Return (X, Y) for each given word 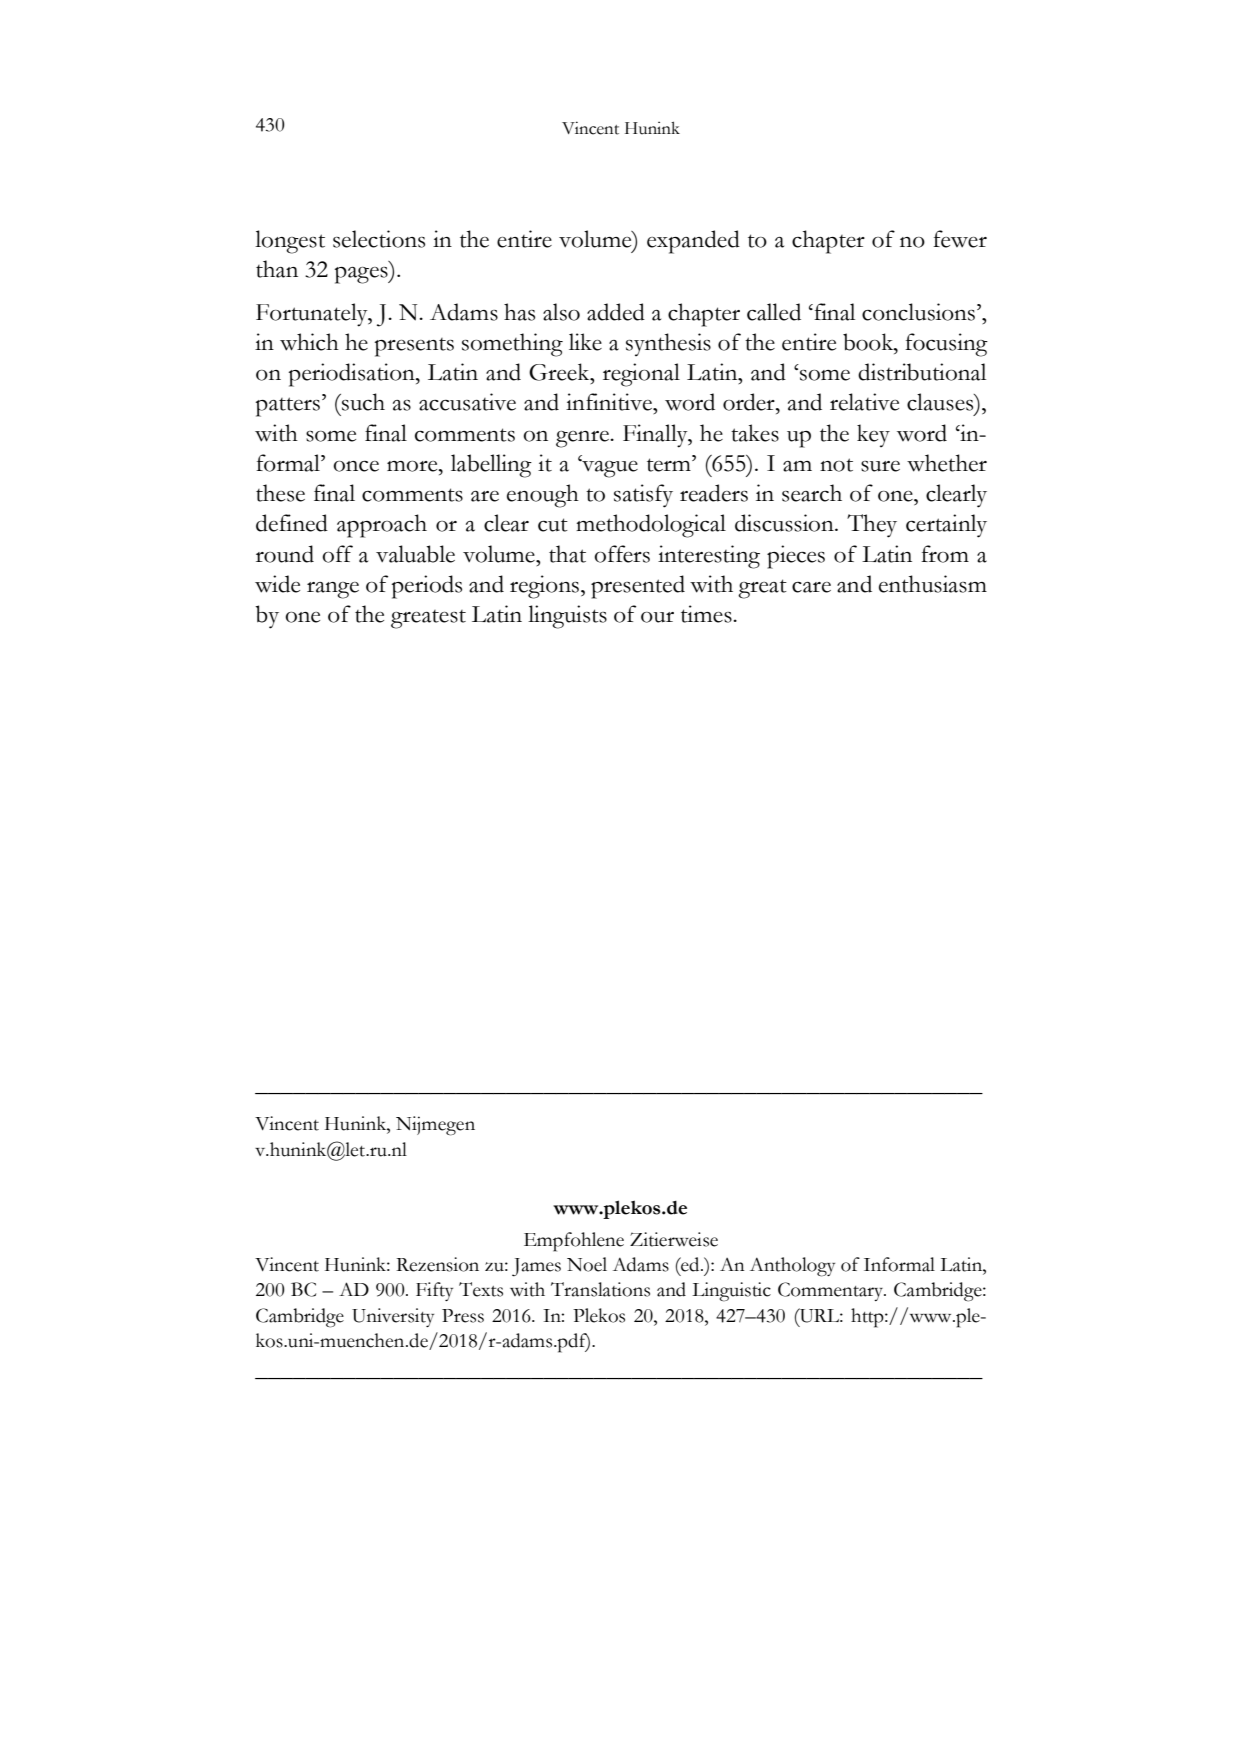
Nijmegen (435, 1126)
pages (362, 275)
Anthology (792, 1267)
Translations (600, 1289)
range (333, 590)
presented (638, 587)
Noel (587, 1264)
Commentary (832, 1291)
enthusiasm (933, 584)
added (616, 312)
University (393, 1317)
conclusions (918, 312)
